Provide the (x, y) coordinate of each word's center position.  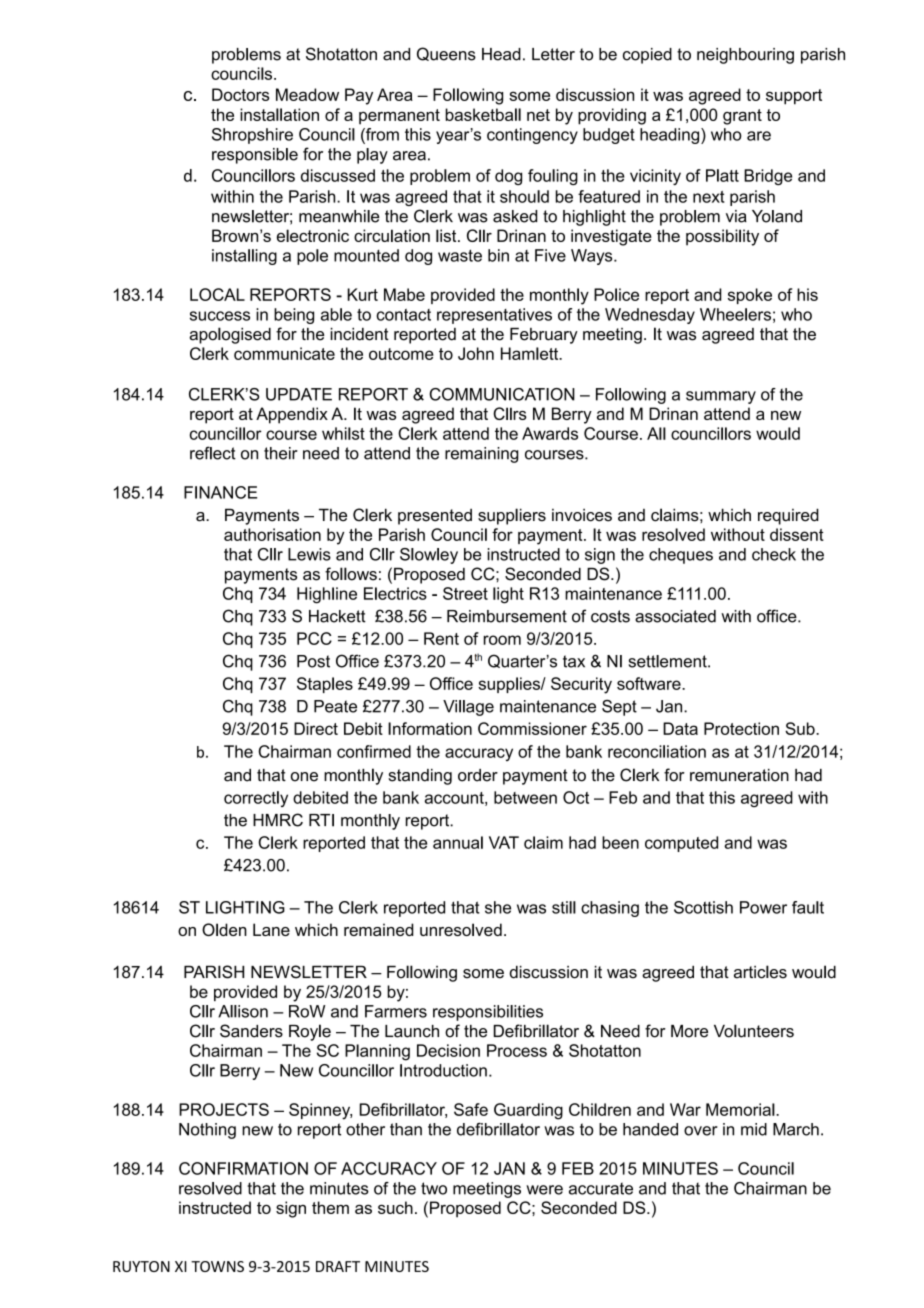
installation (279, 114)
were (544, 1190)
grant (742, 117)
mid (754, 1129)
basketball (483, 114)
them (330, 1207)
